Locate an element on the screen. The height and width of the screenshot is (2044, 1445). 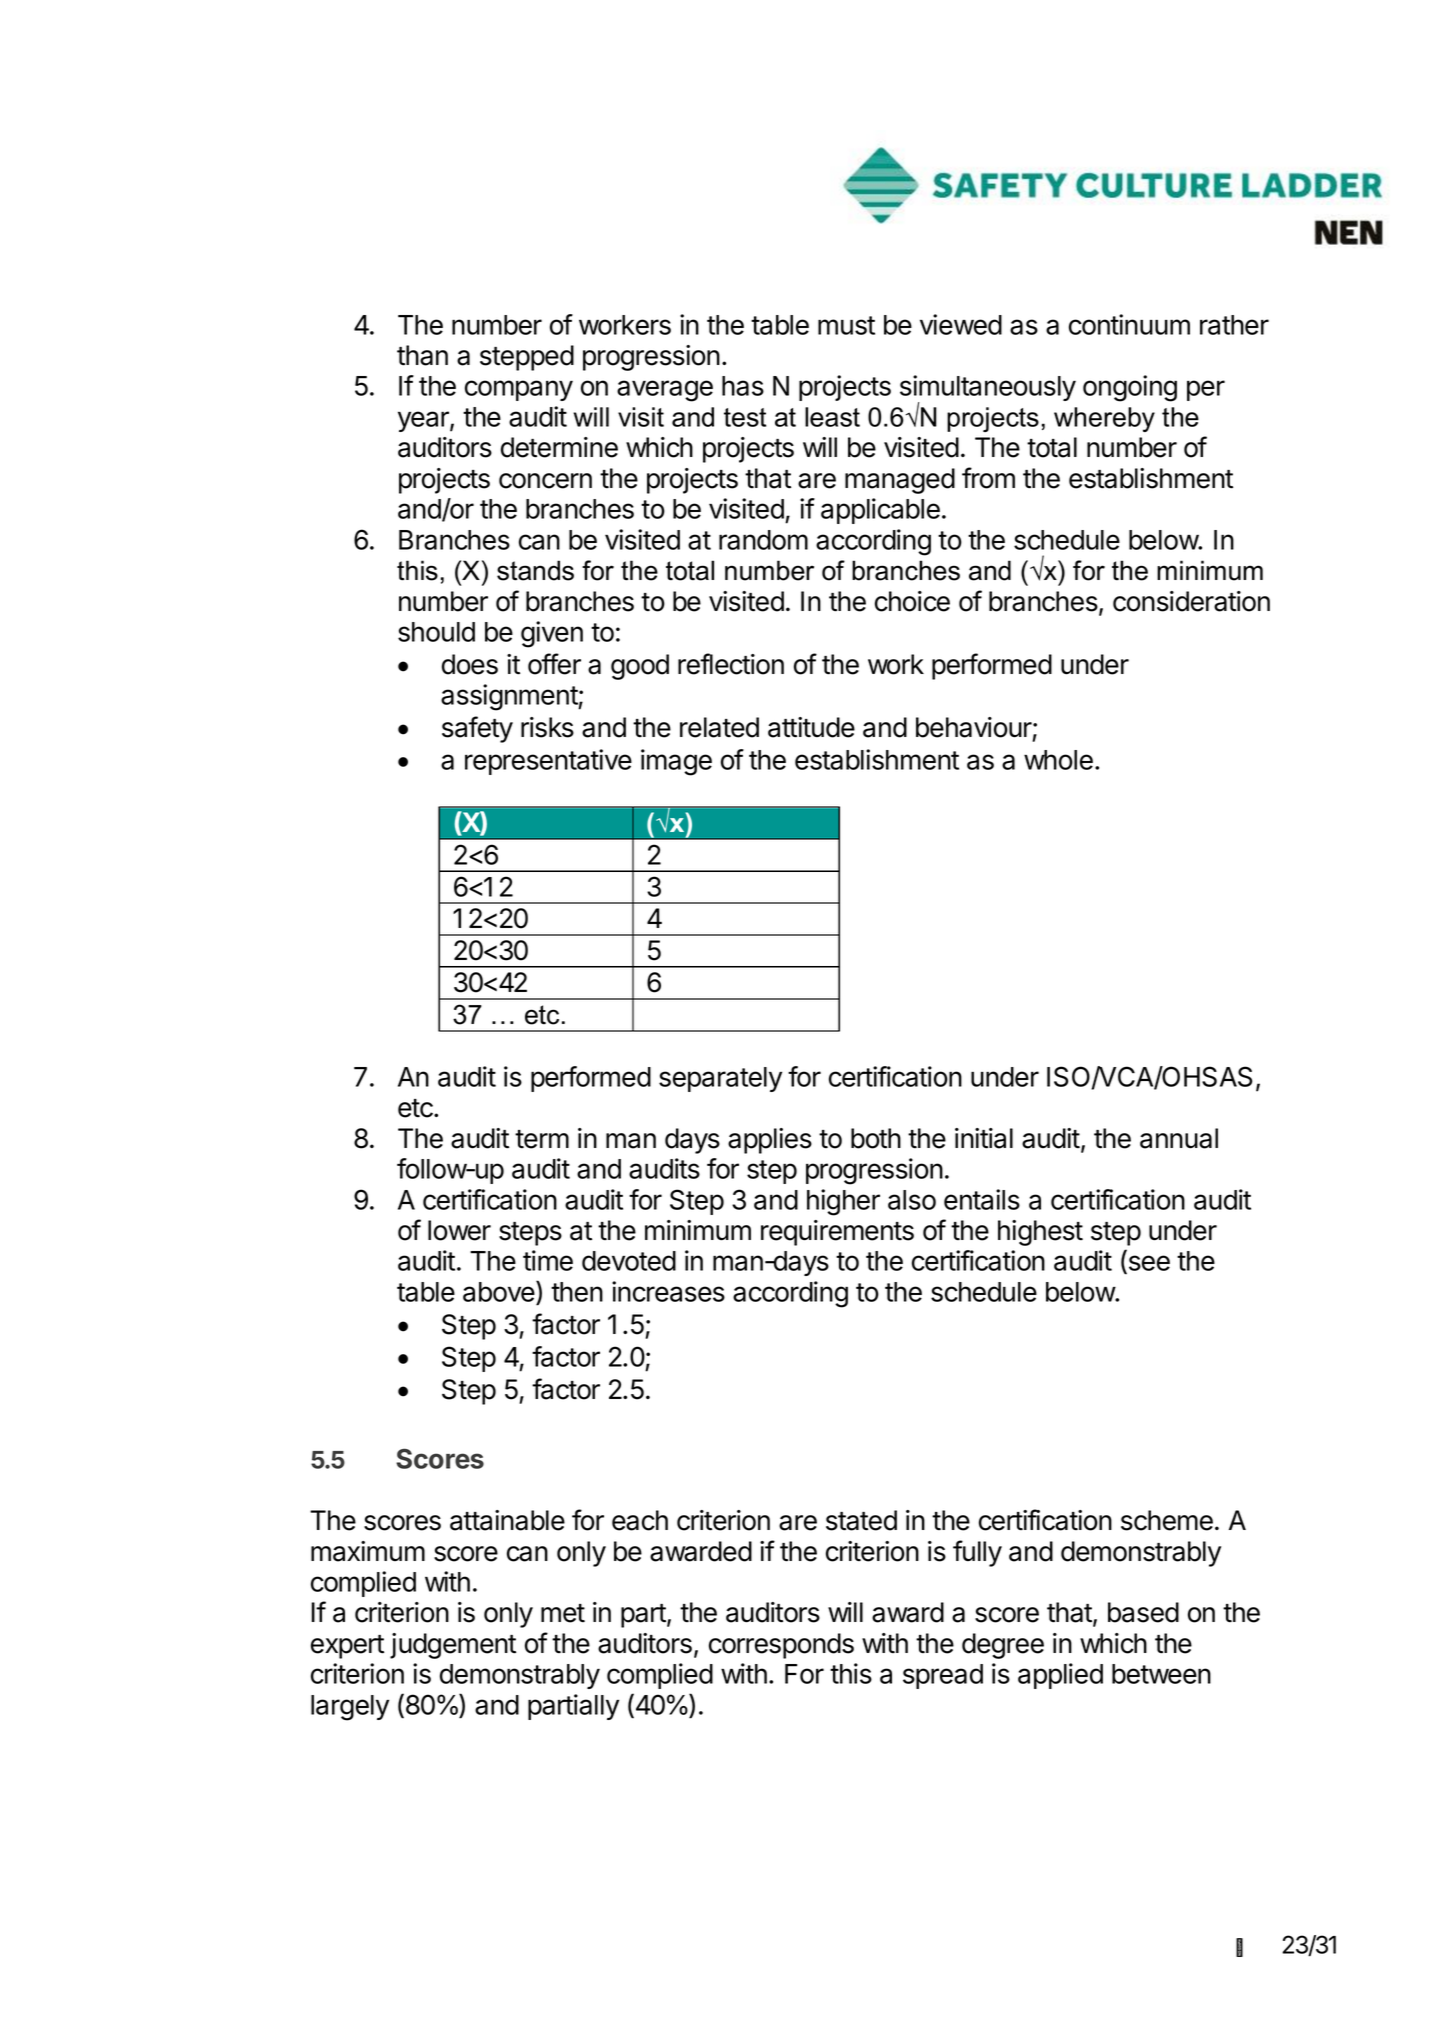
ongoing is located at coordinates (1130, 388).
